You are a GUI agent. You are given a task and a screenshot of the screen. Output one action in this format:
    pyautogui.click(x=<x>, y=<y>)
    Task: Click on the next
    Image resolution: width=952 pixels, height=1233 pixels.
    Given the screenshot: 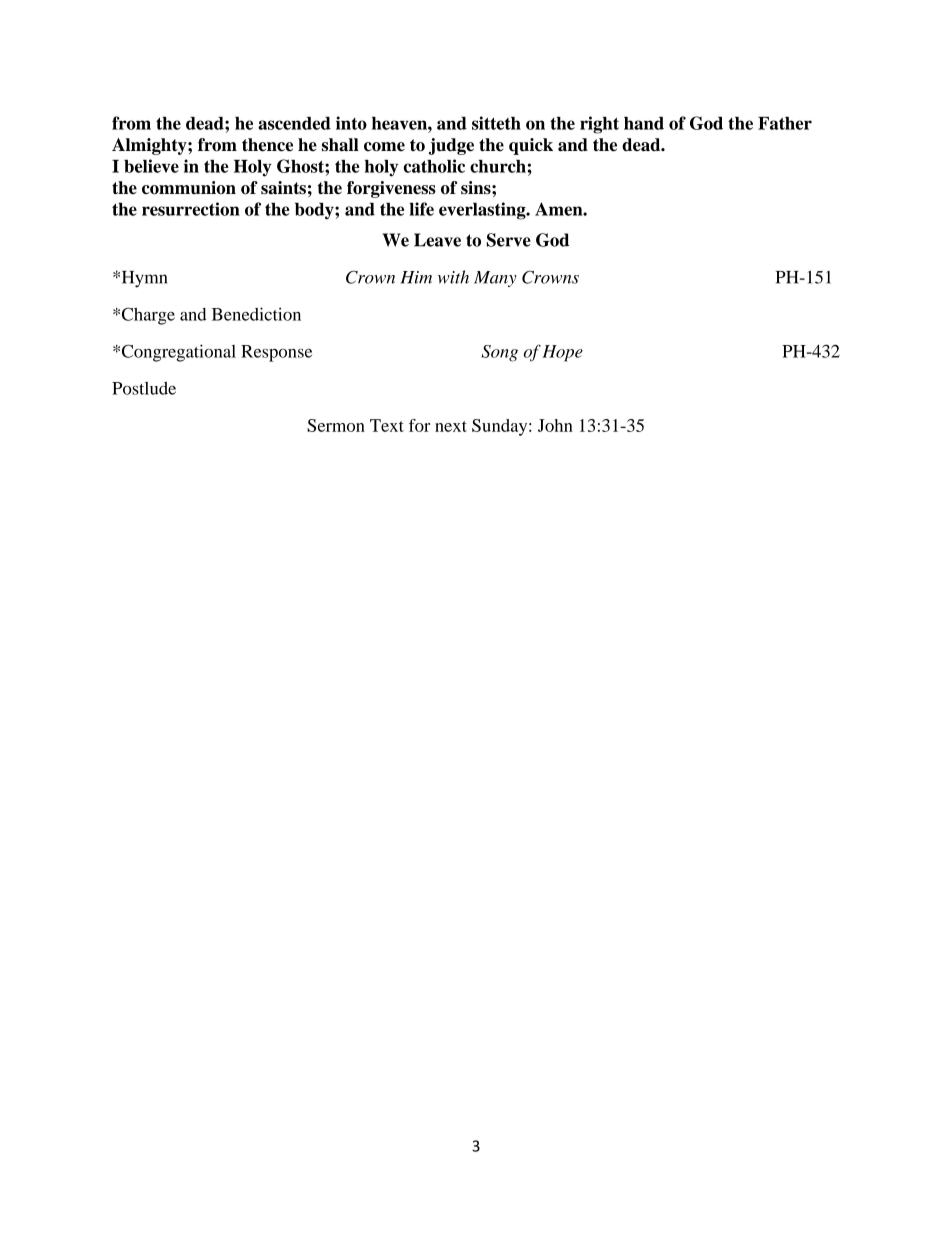 What is the action you would take?
    pyautogui.click(x=451, y=426)
